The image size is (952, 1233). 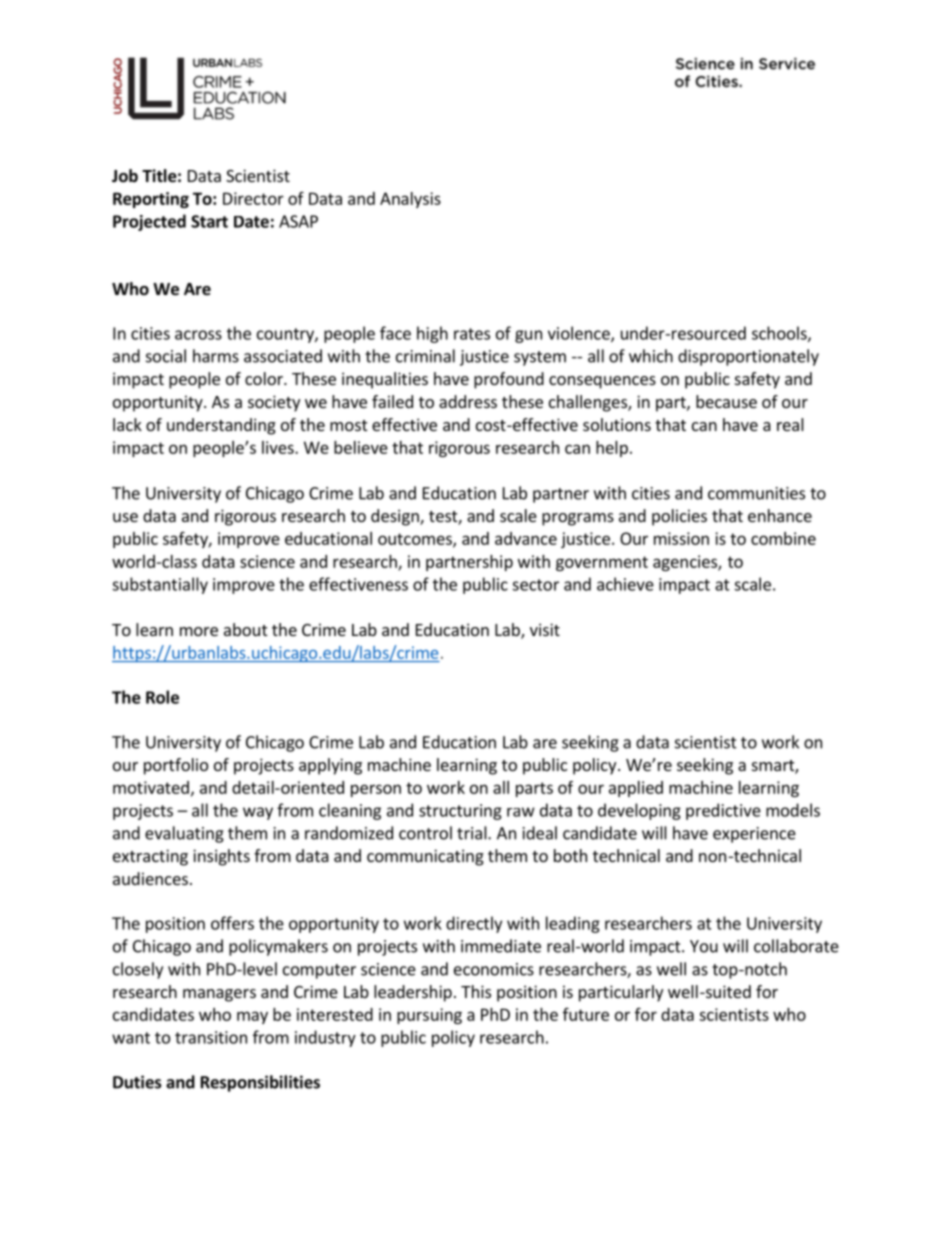 I want to click on trial, so click(x=473, y=833).
